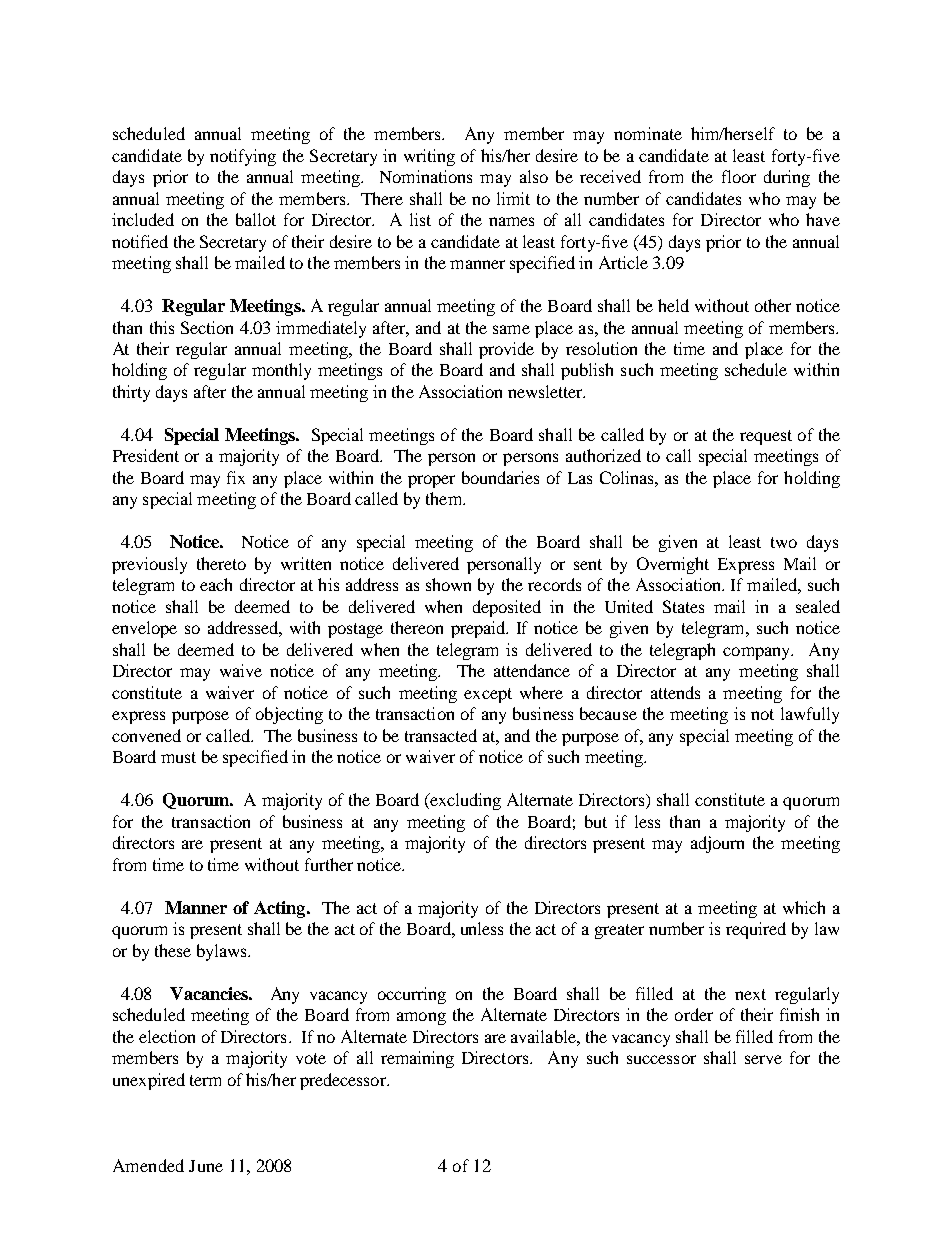 The width and height of the image is (952, 1233). What do you see at coordinates (281, 371) in the image?
I see `monthly` at bounding box center [281, 371].
